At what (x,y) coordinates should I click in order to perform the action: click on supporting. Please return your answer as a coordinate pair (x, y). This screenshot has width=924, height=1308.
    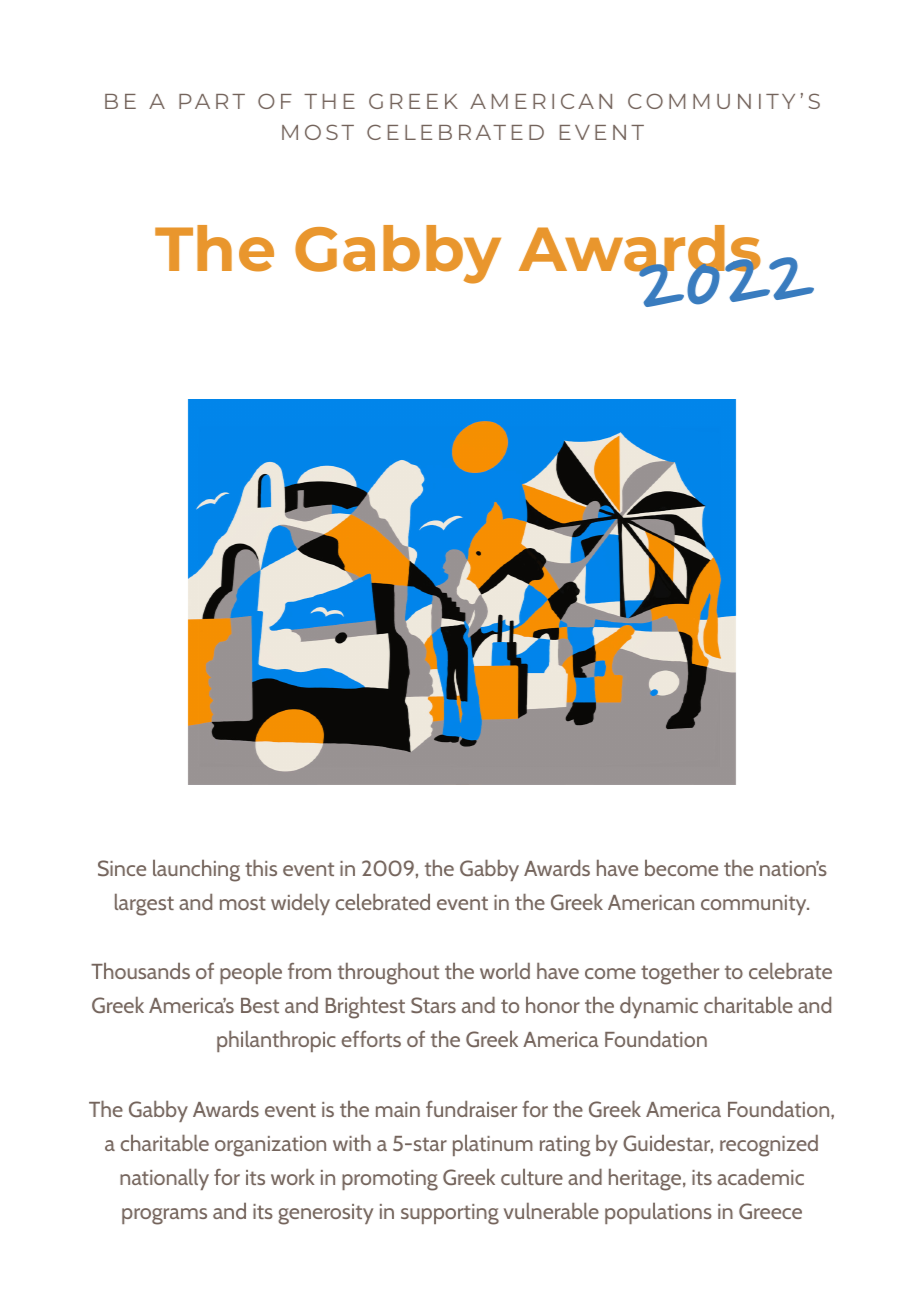
    Looking at the image, I should click on (450, 1214).
